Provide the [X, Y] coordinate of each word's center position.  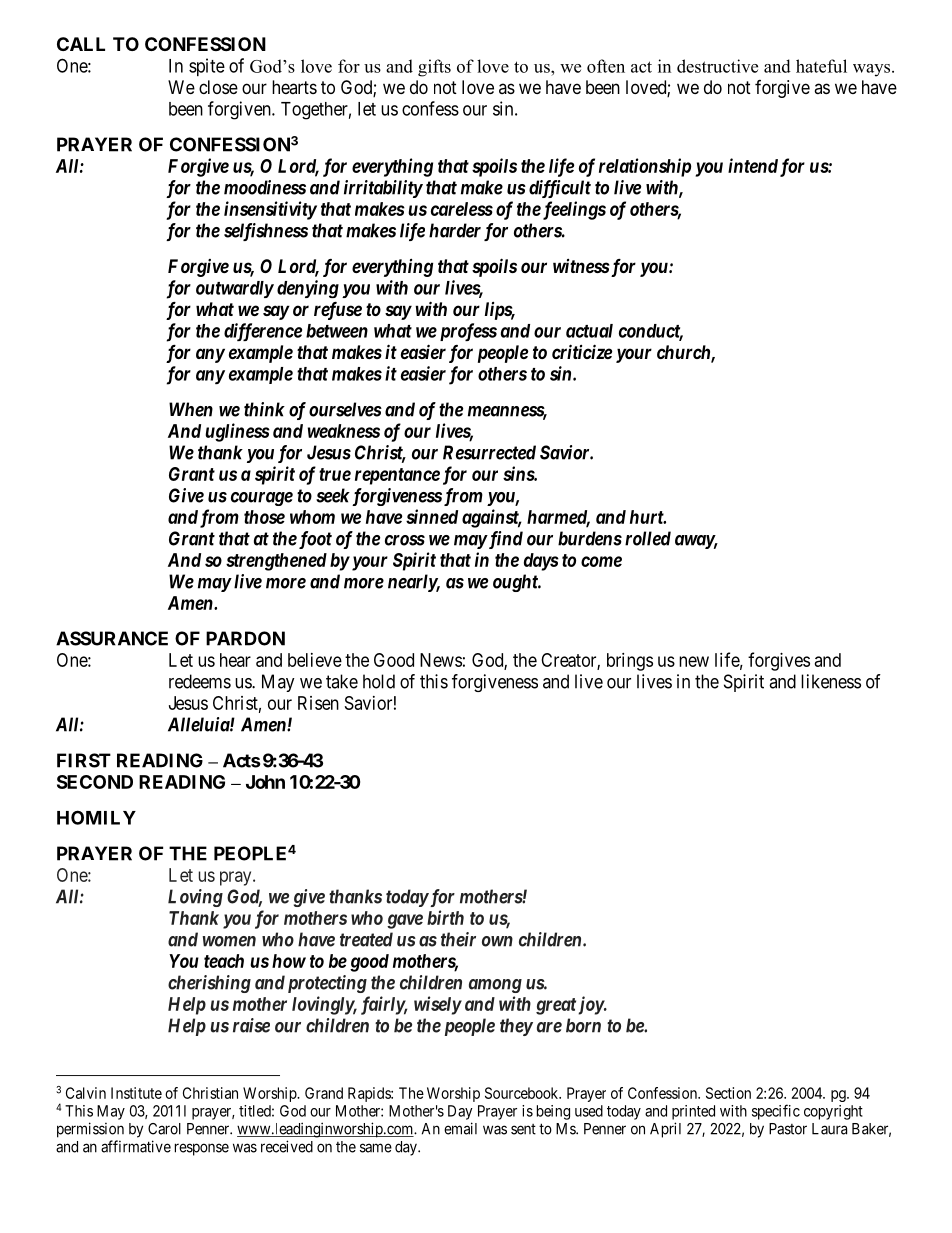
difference [263, 332]
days [541, 562]
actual [589, 331]
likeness [831, 681]
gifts [434, 68]
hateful [821, 66]
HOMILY [96, 817]
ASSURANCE [112, 638]
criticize [582, 351]
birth [445, 917]
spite [207, 67]
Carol [164, 1129]
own [497, 941]
